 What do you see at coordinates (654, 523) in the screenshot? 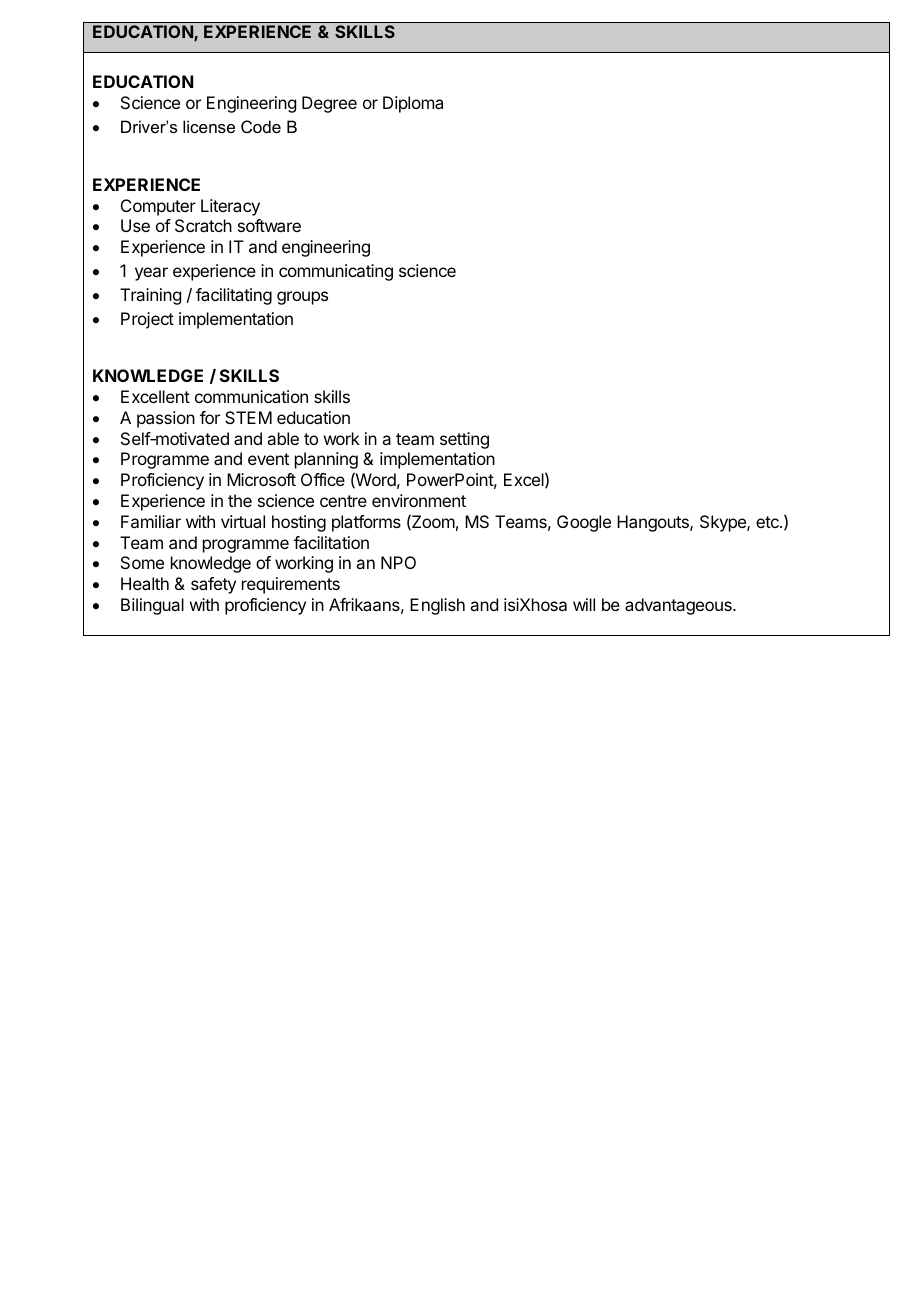
I see `Hangouts` at bounding box center [654, 523].
